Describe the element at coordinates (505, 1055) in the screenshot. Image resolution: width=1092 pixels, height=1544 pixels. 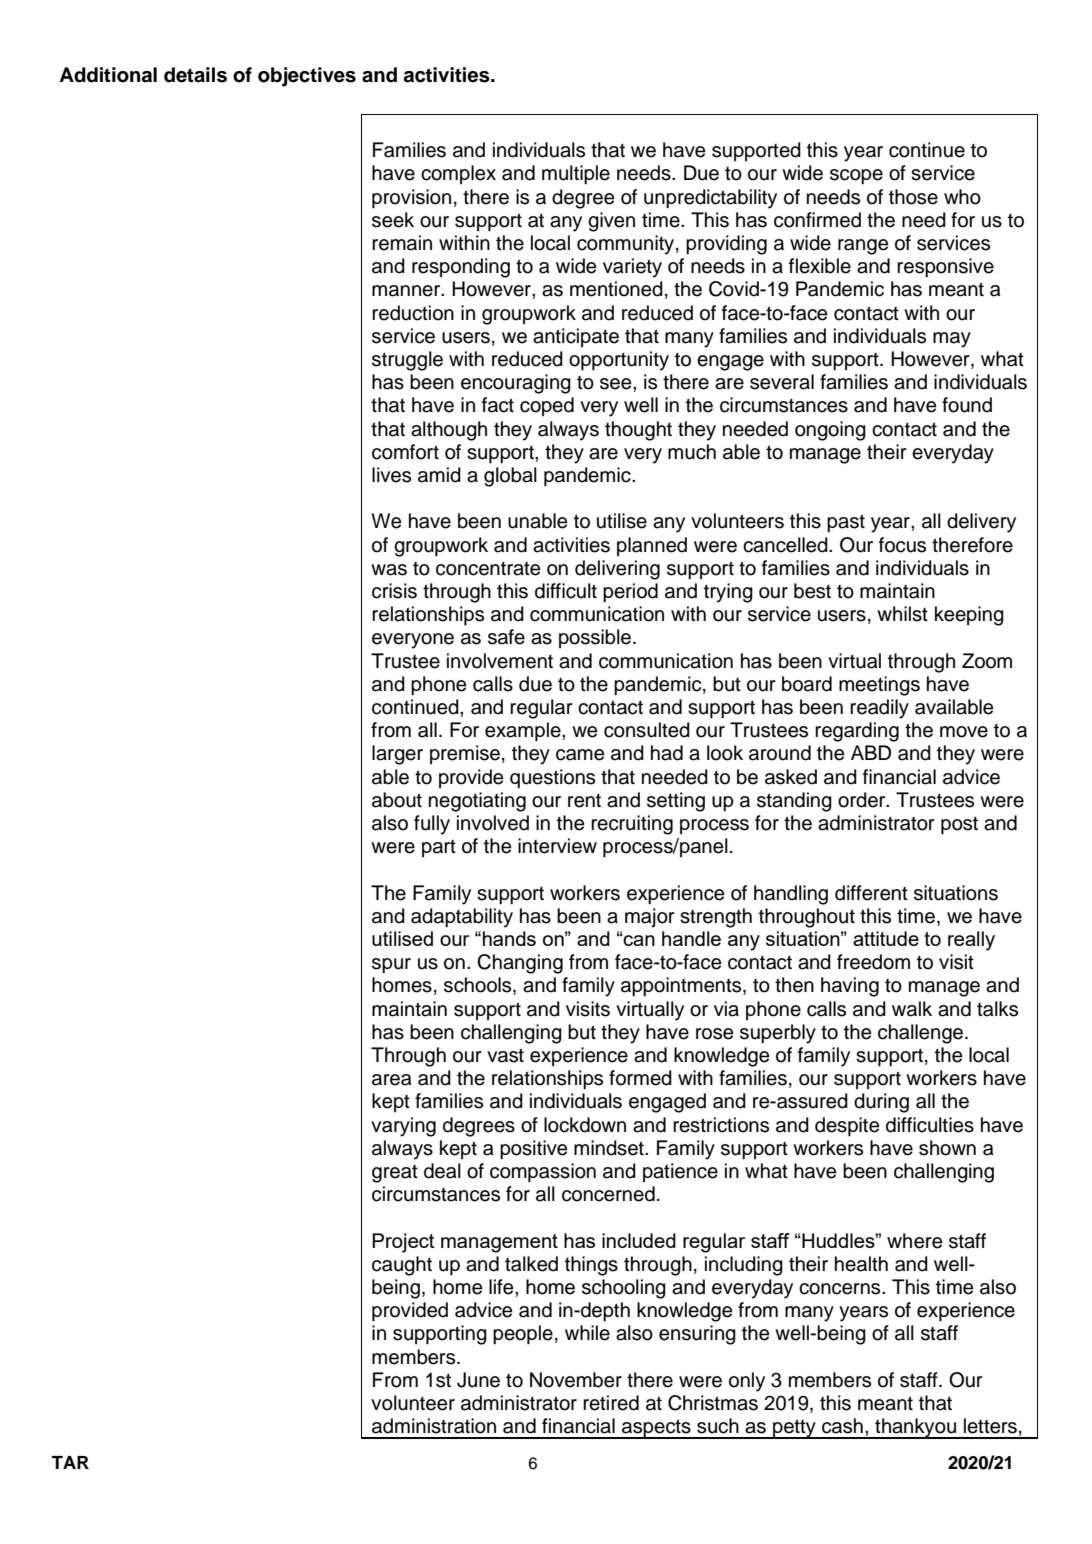
I see `vast` at that location.
